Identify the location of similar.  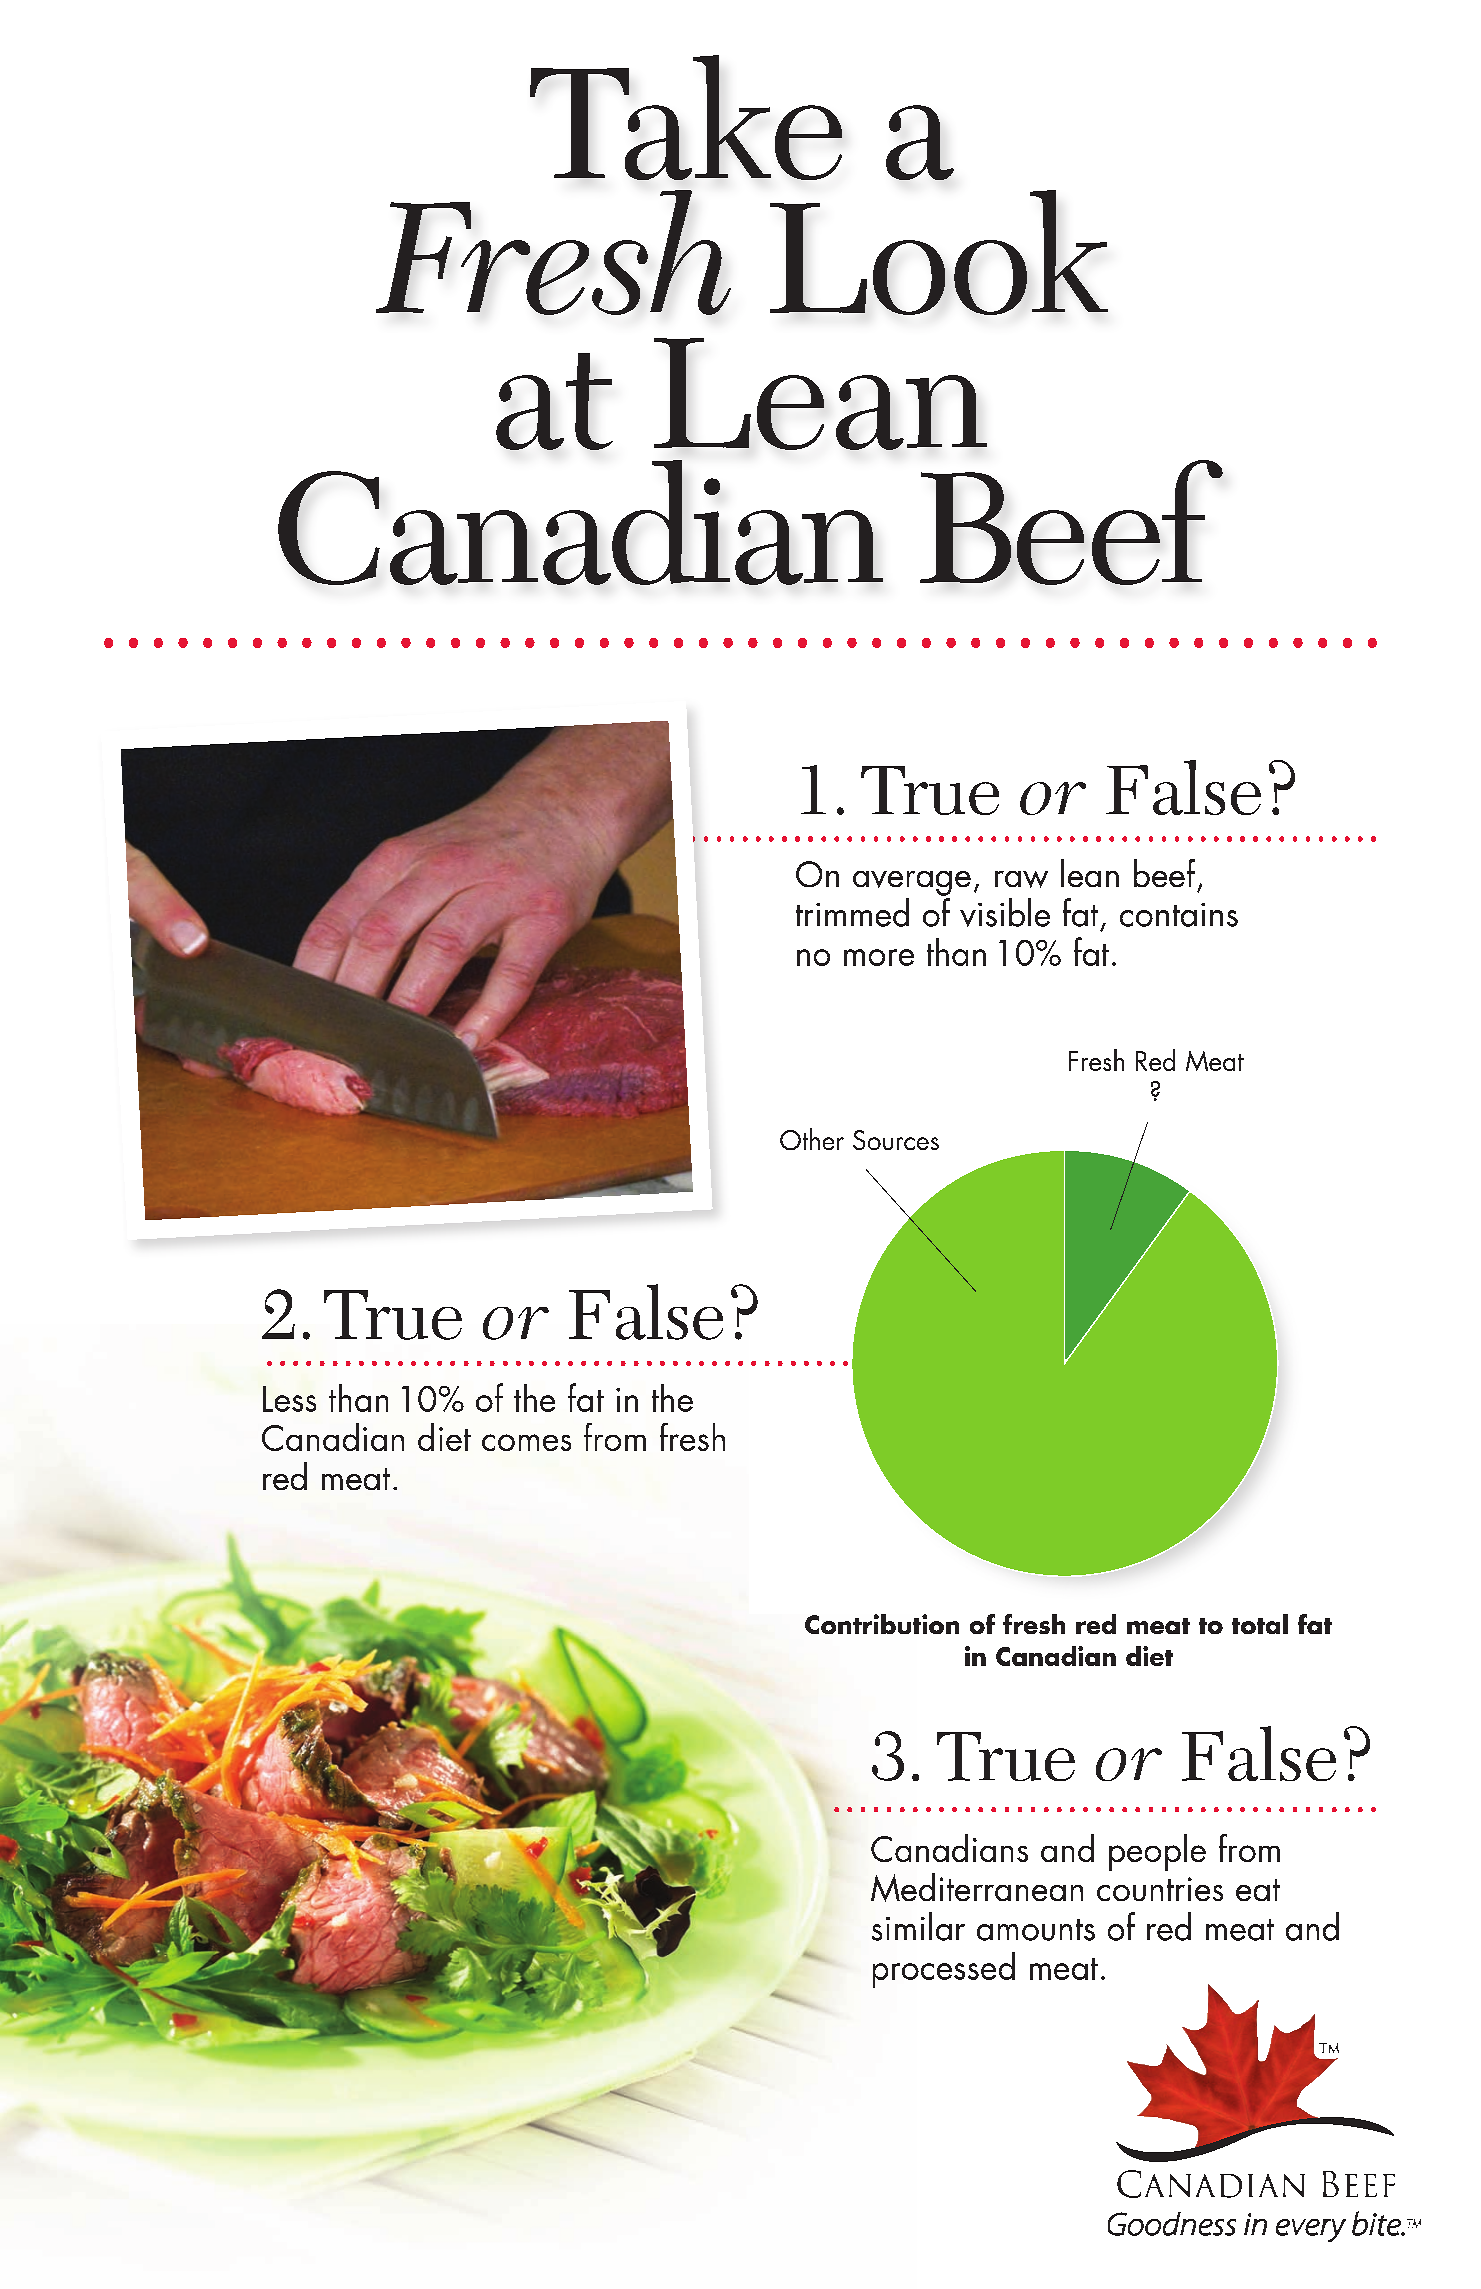
(918, 1926).
